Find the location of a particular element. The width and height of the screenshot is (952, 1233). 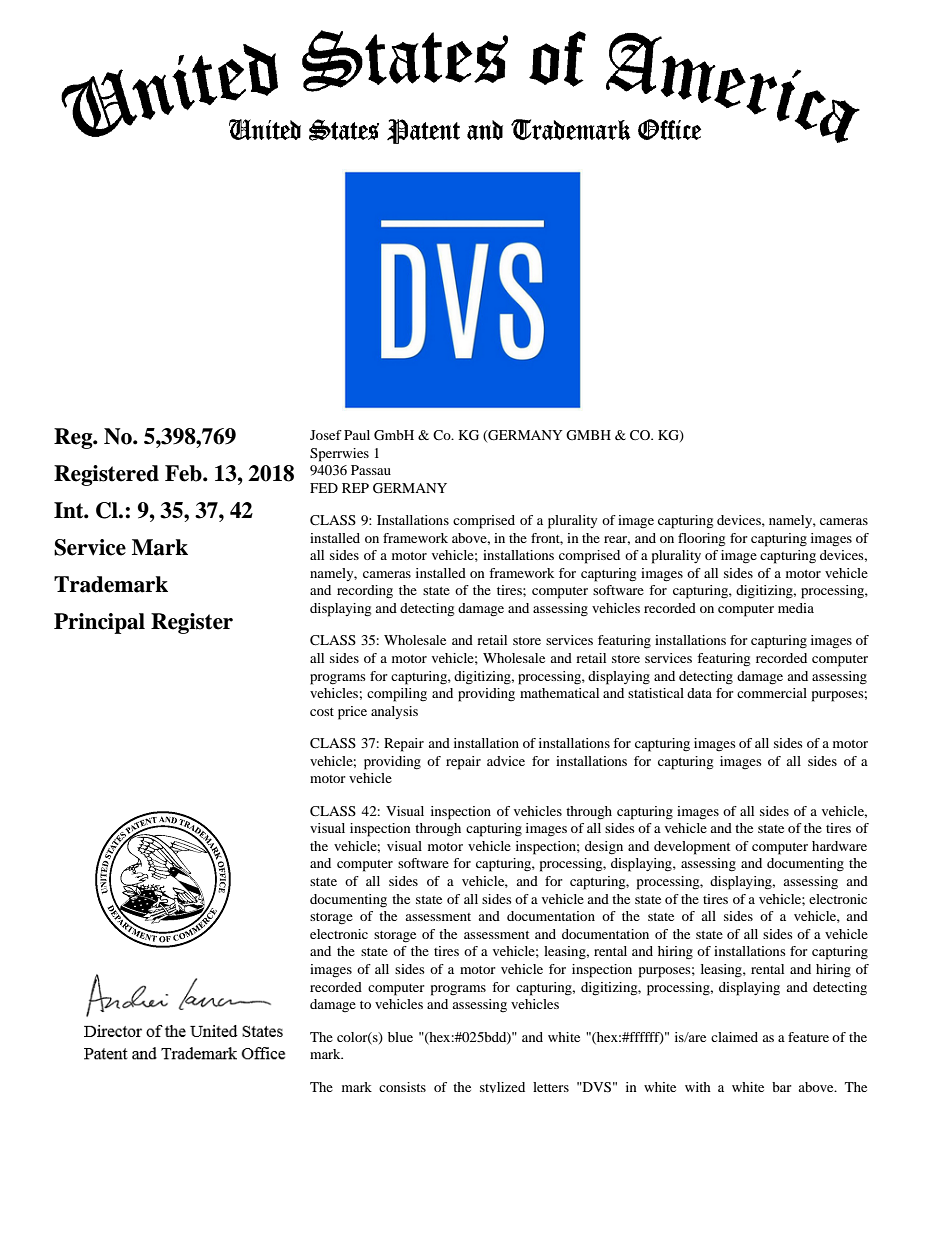

commercial is located at coordinates (772, 693).
